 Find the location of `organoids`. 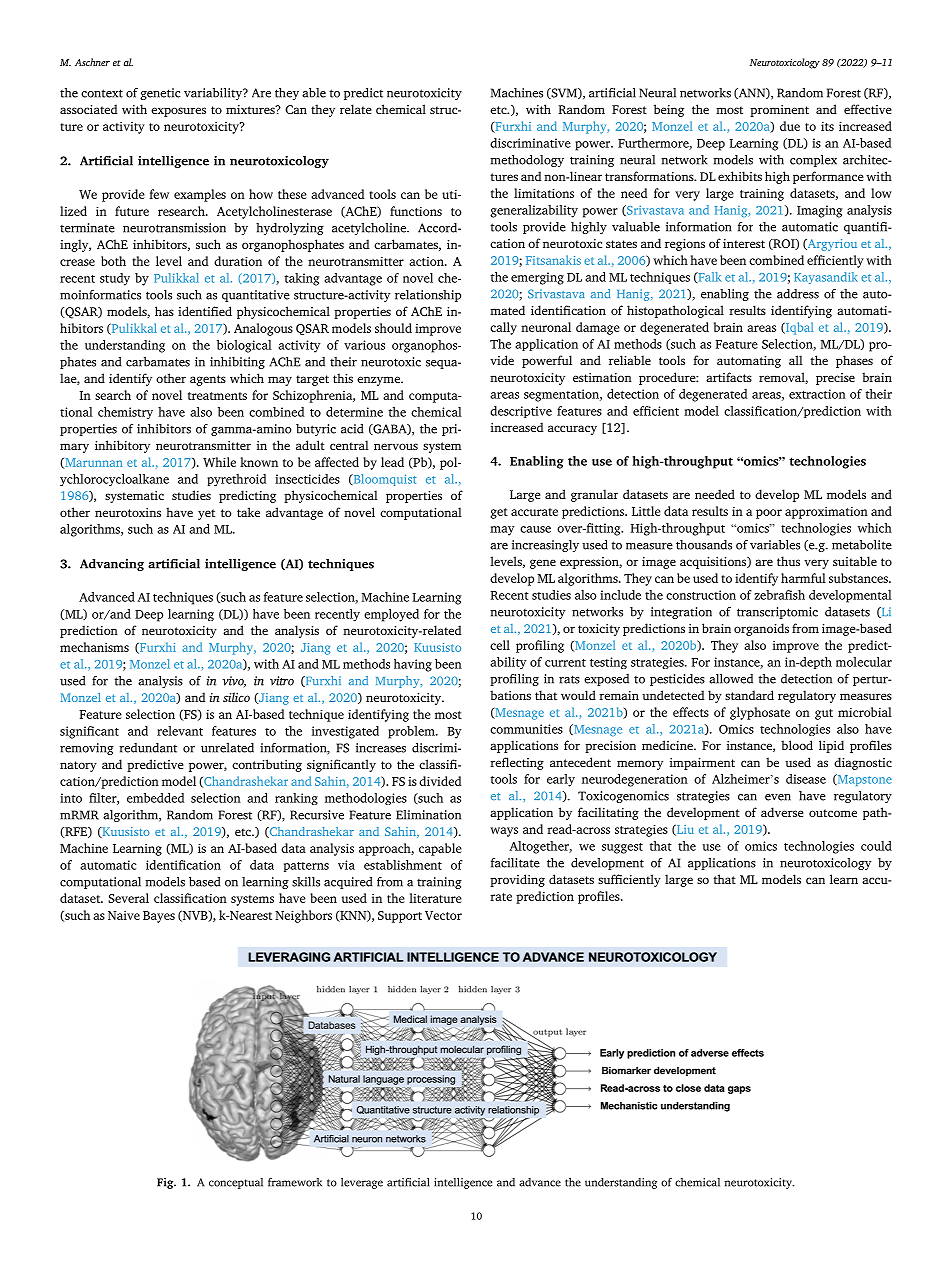

organoids is located at coordinates (761, 629).
